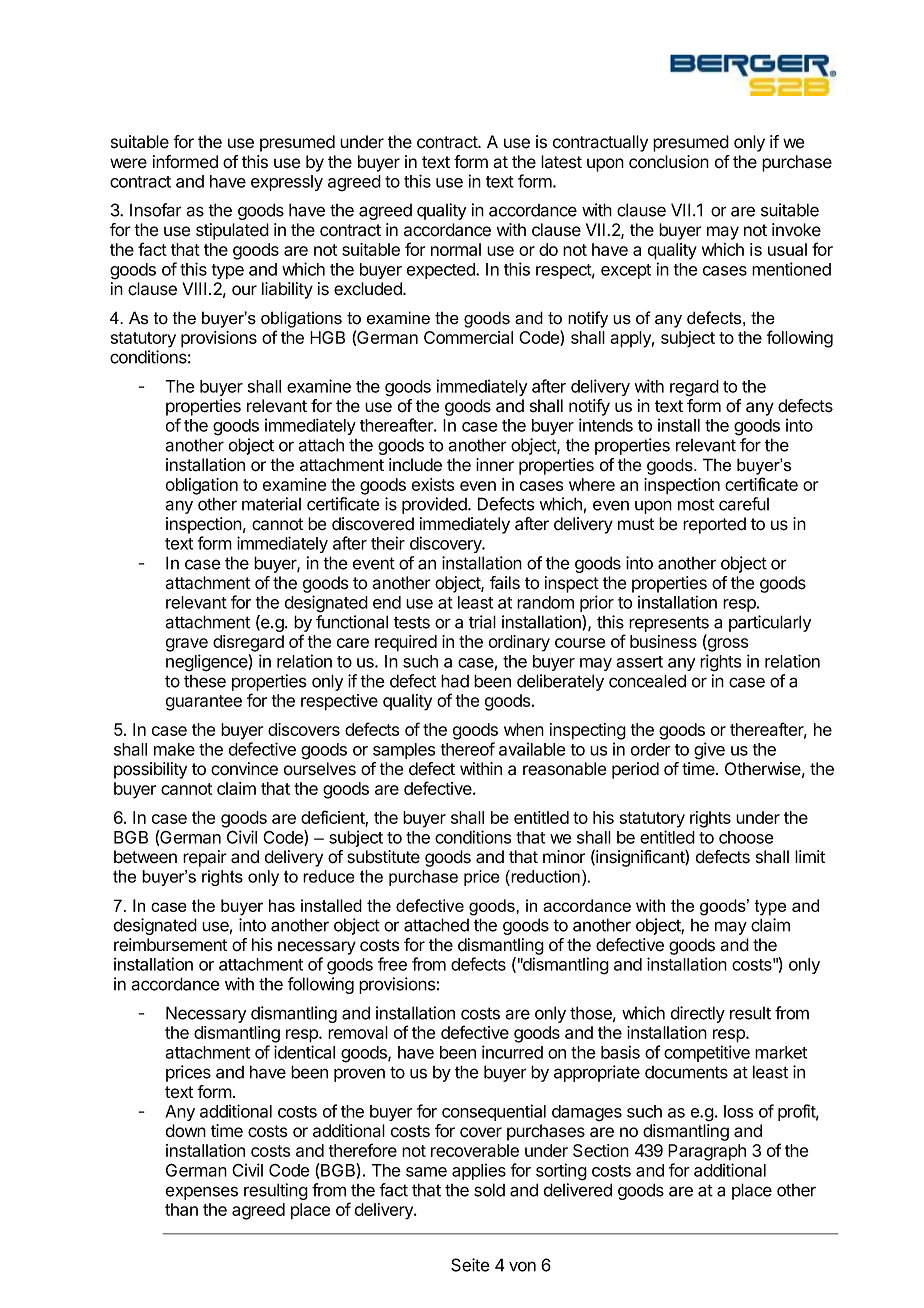 This image has height=1308, width=924. What do you see at coordinates (669, 162) in the image?
I see `conclusion` at bounding box center [669, 162].
